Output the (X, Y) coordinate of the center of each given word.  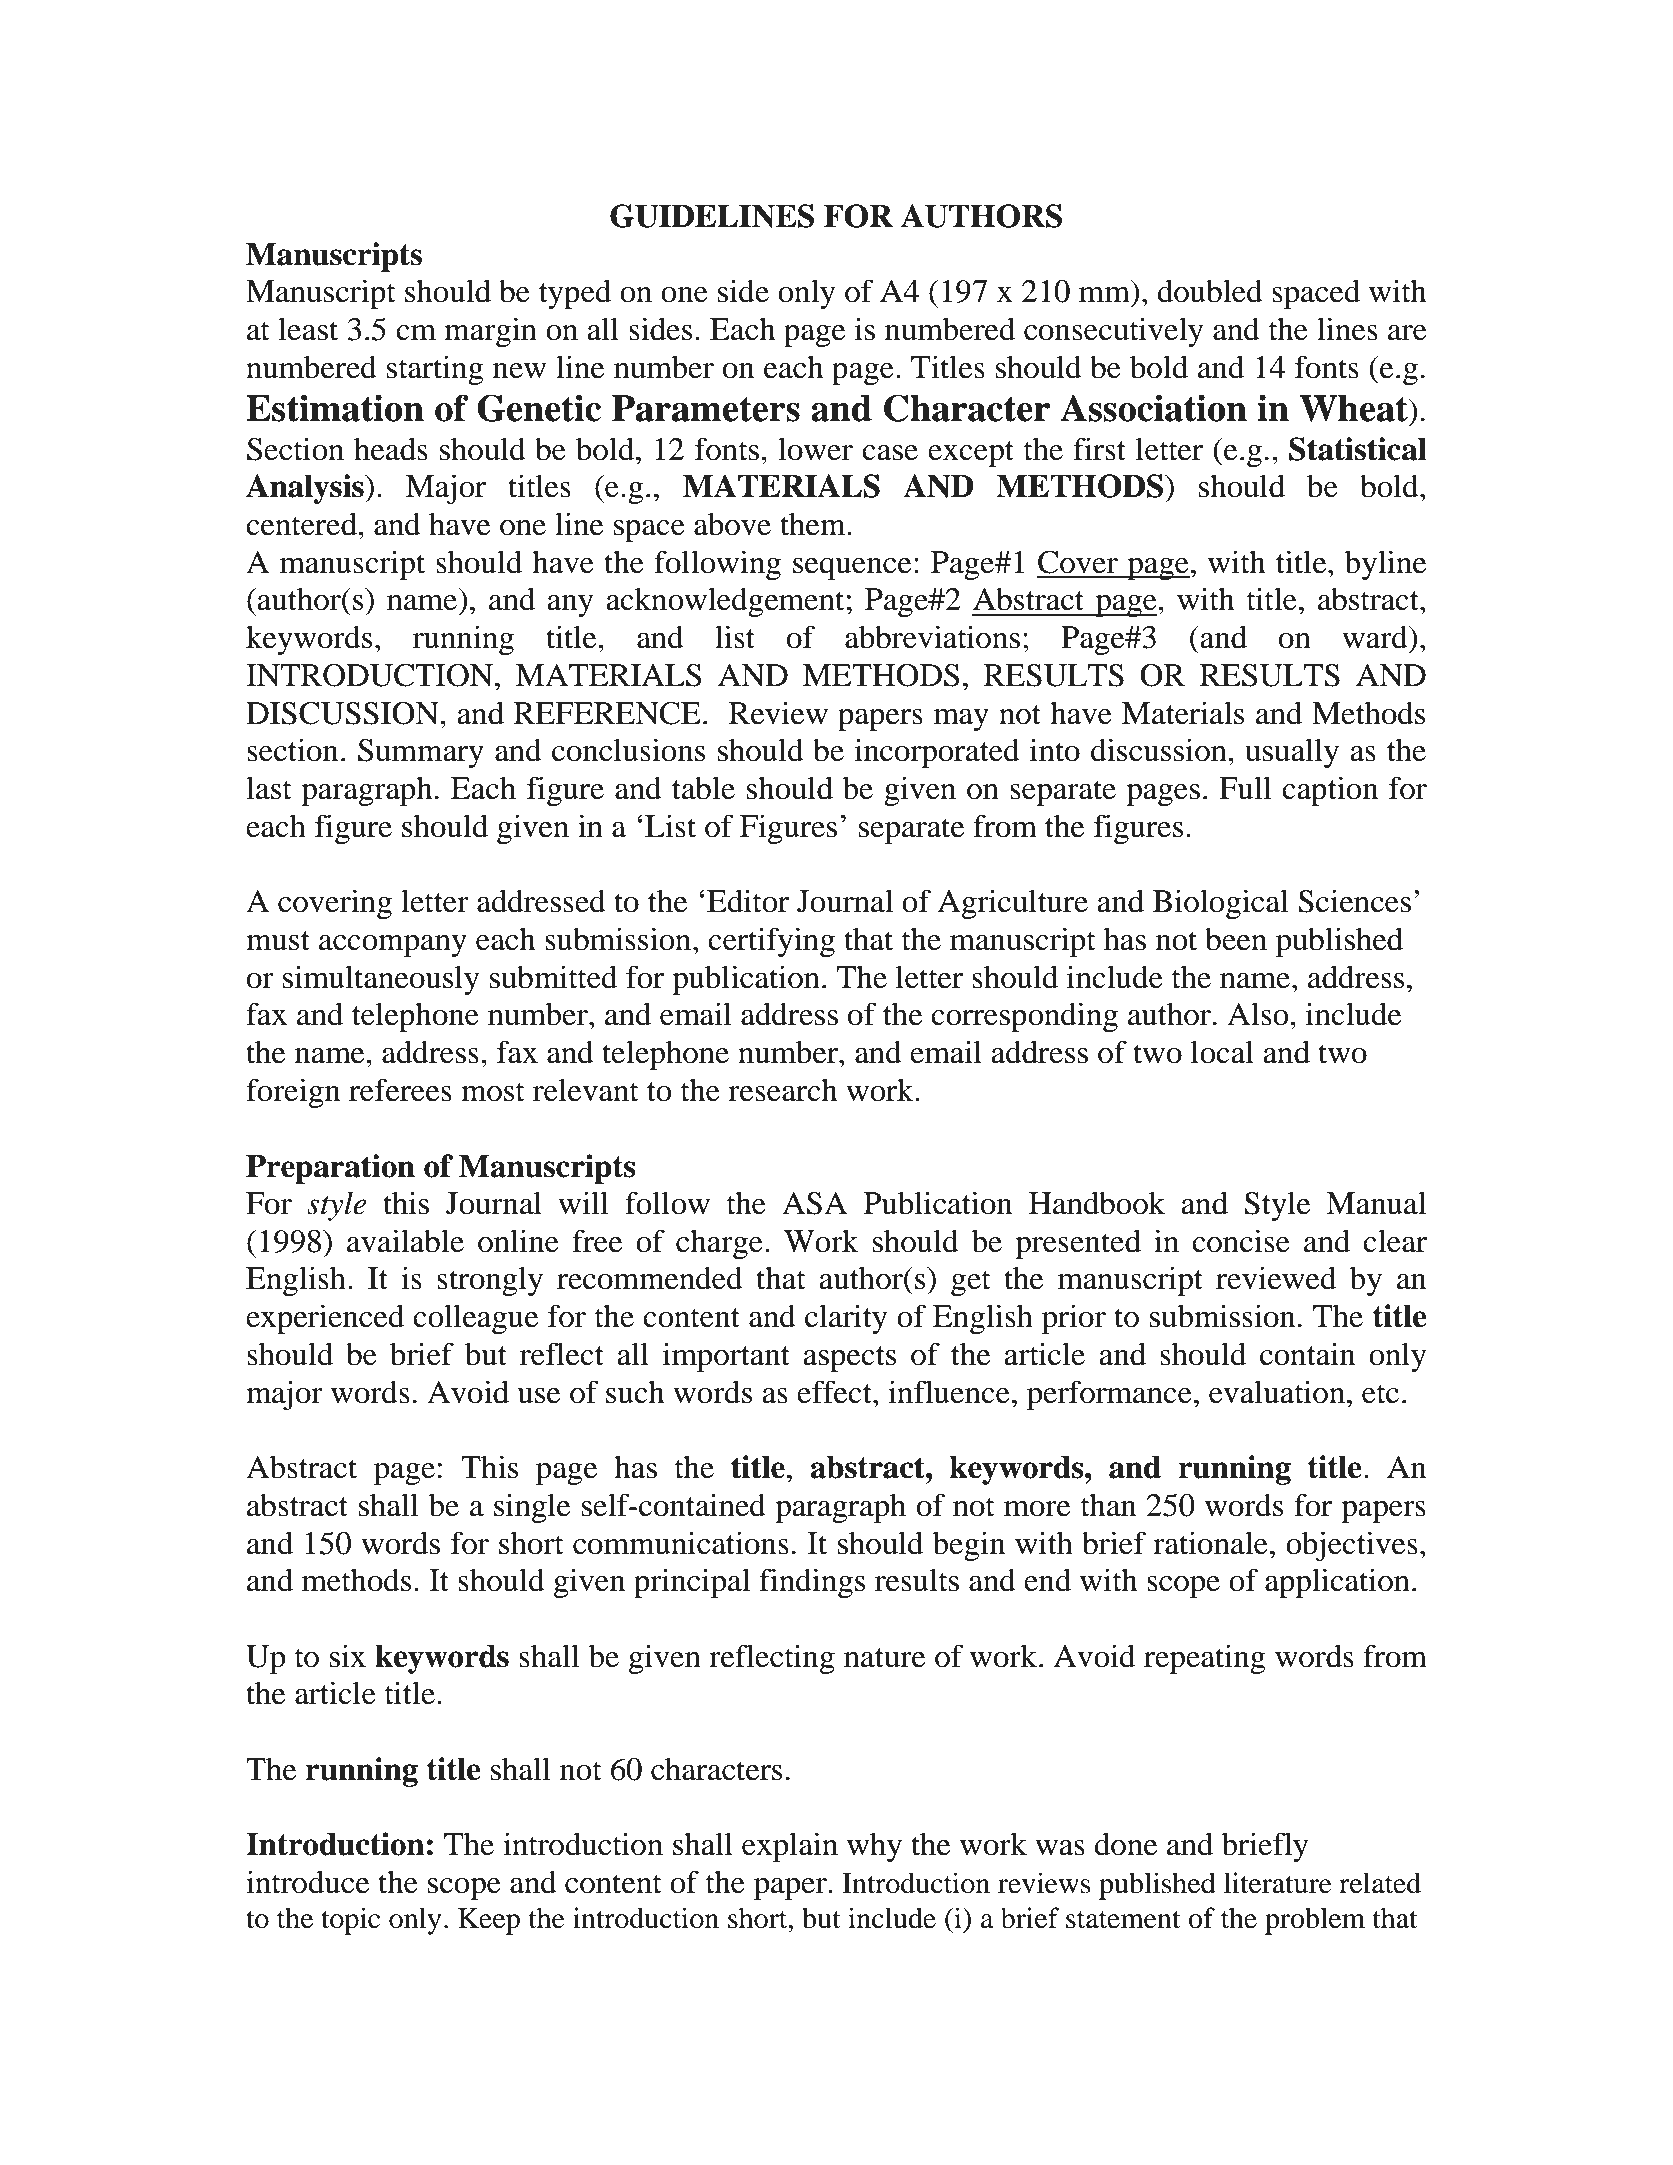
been (1236, 939)
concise (1241, 1241)
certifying (771, 942)
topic (350, 1921)
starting (435, 370)
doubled (1210, 291)
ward (1376, 637)
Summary (421, 753)
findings (812, 1583)
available (405, 1241)
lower (815, 449)
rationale (1210, 1543)
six (348, 1656)
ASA (814, 1203)
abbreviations (932, 637)
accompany (393, 946)
